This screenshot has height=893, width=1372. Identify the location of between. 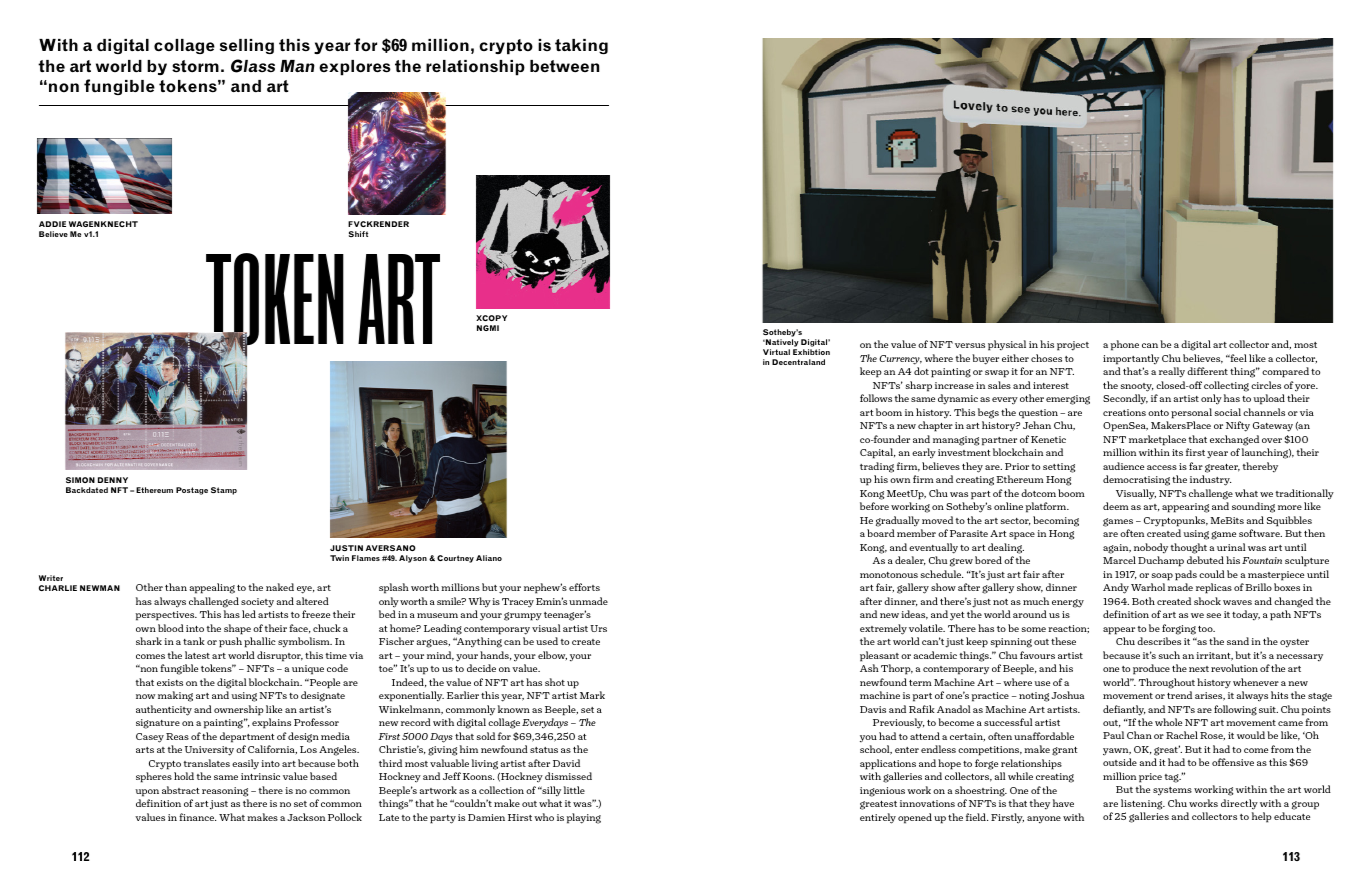
(564, 66).
